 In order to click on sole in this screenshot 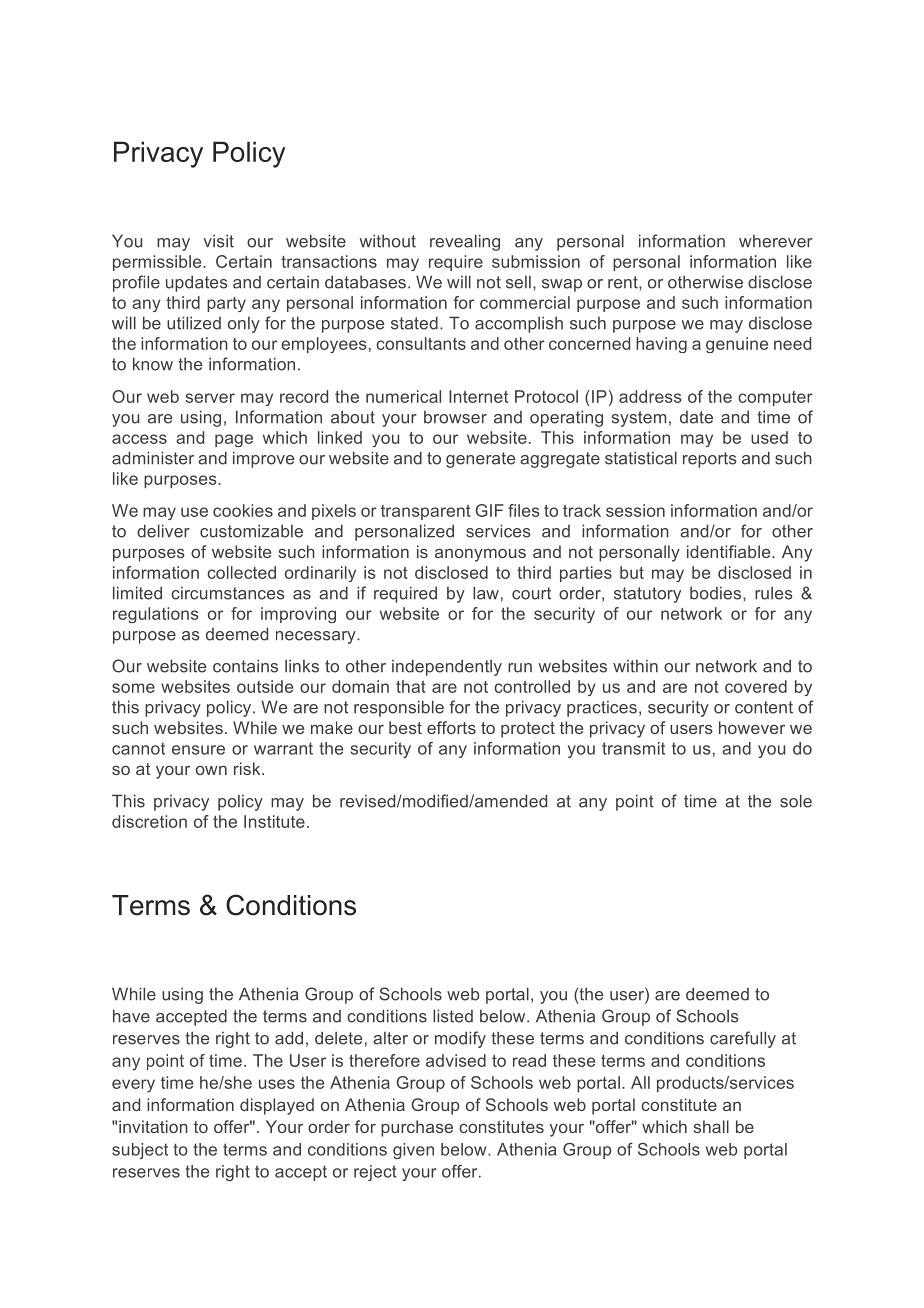, I will do `click(796, 801)`.
